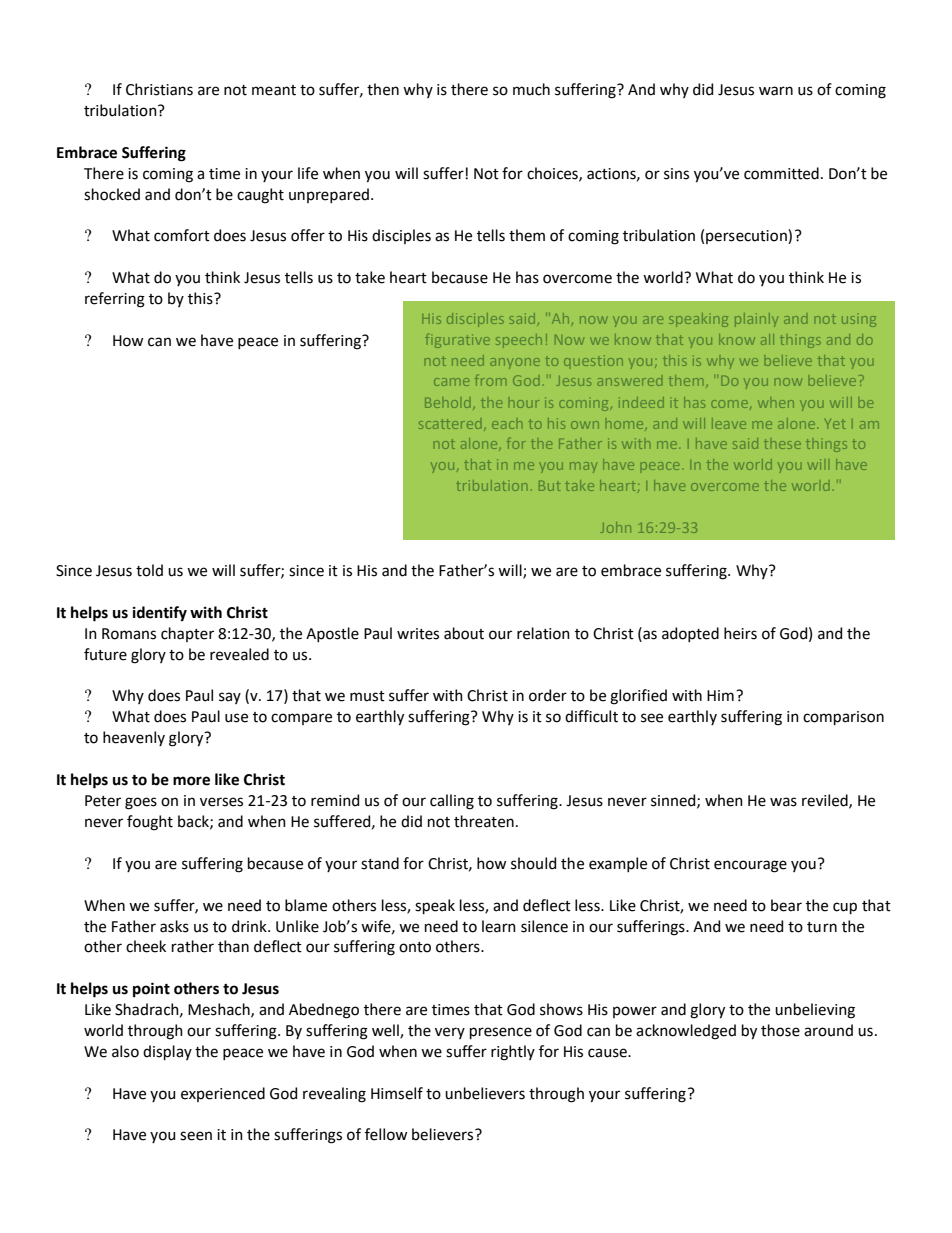 This page has height=1233, width=952. Describe the element at coordinates (490, 380) in the page. I see `from` at that location.
